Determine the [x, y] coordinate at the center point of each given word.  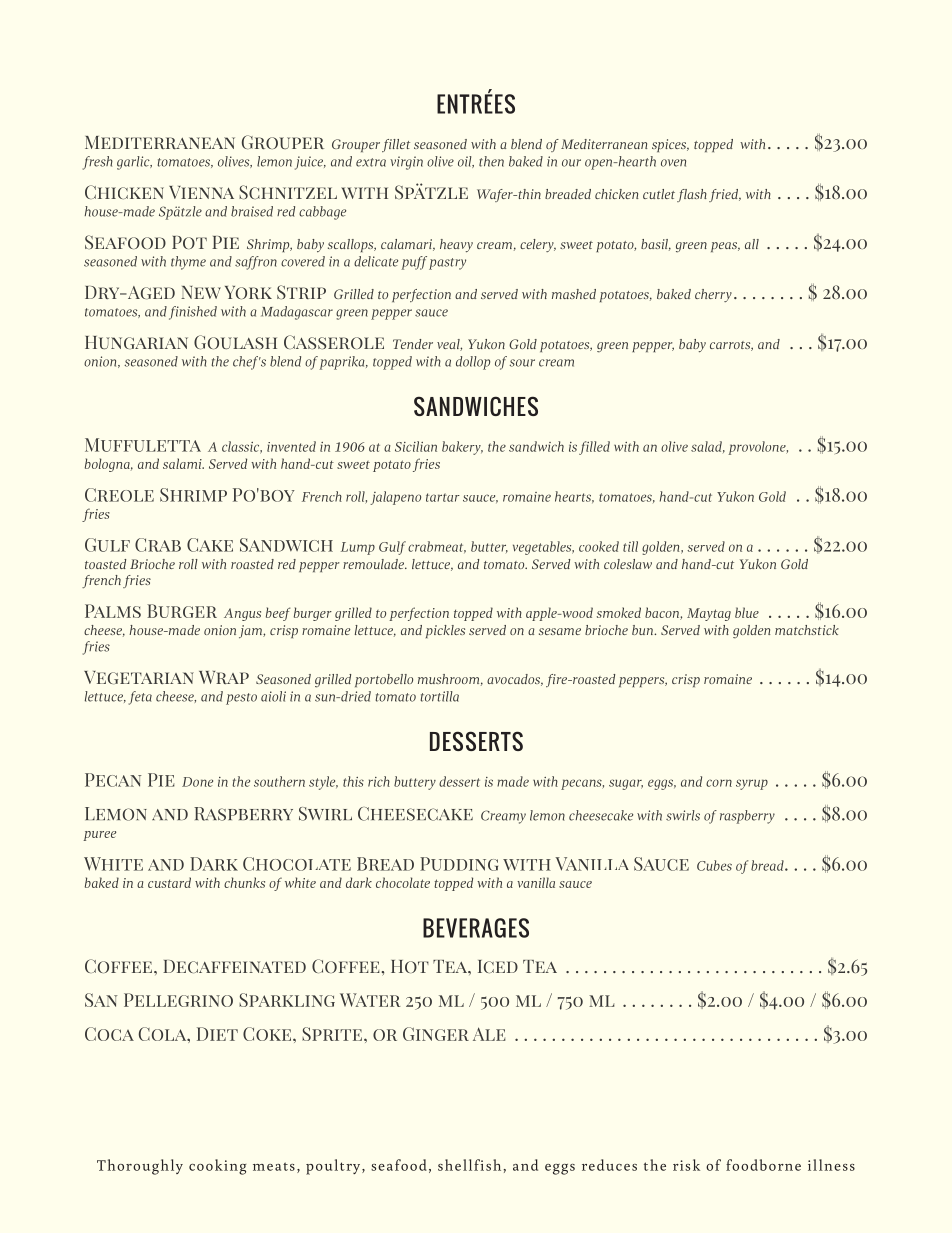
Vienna [201, 192]
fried [725, 195]
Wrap [224, 677]
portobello [384, 680]
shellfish [469, 1165]
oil [466, 162]
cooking [217, 1167]
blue [747, 612]
